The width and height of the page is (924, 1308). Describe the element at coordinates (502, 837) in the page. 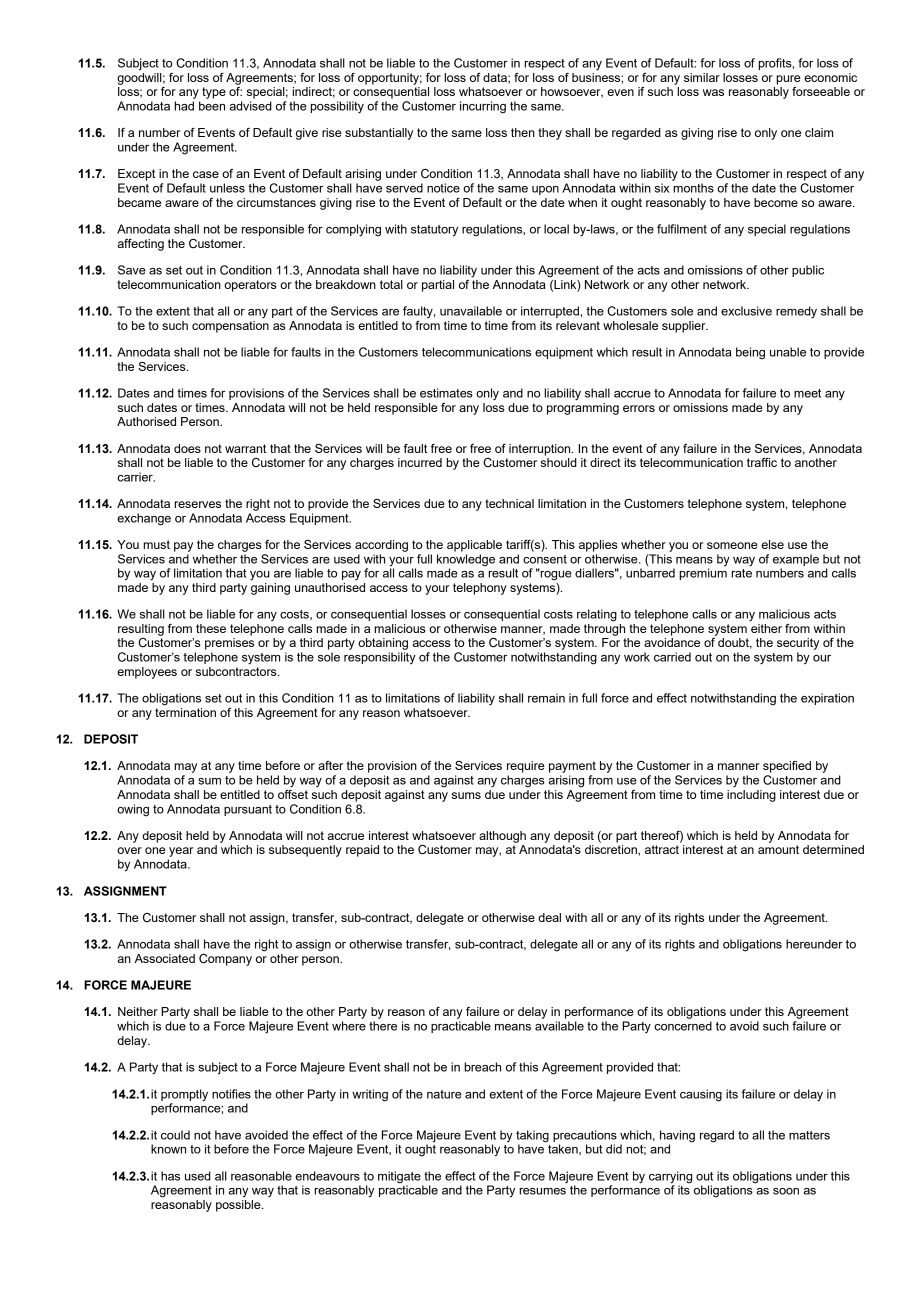

I see `although` at that location.
